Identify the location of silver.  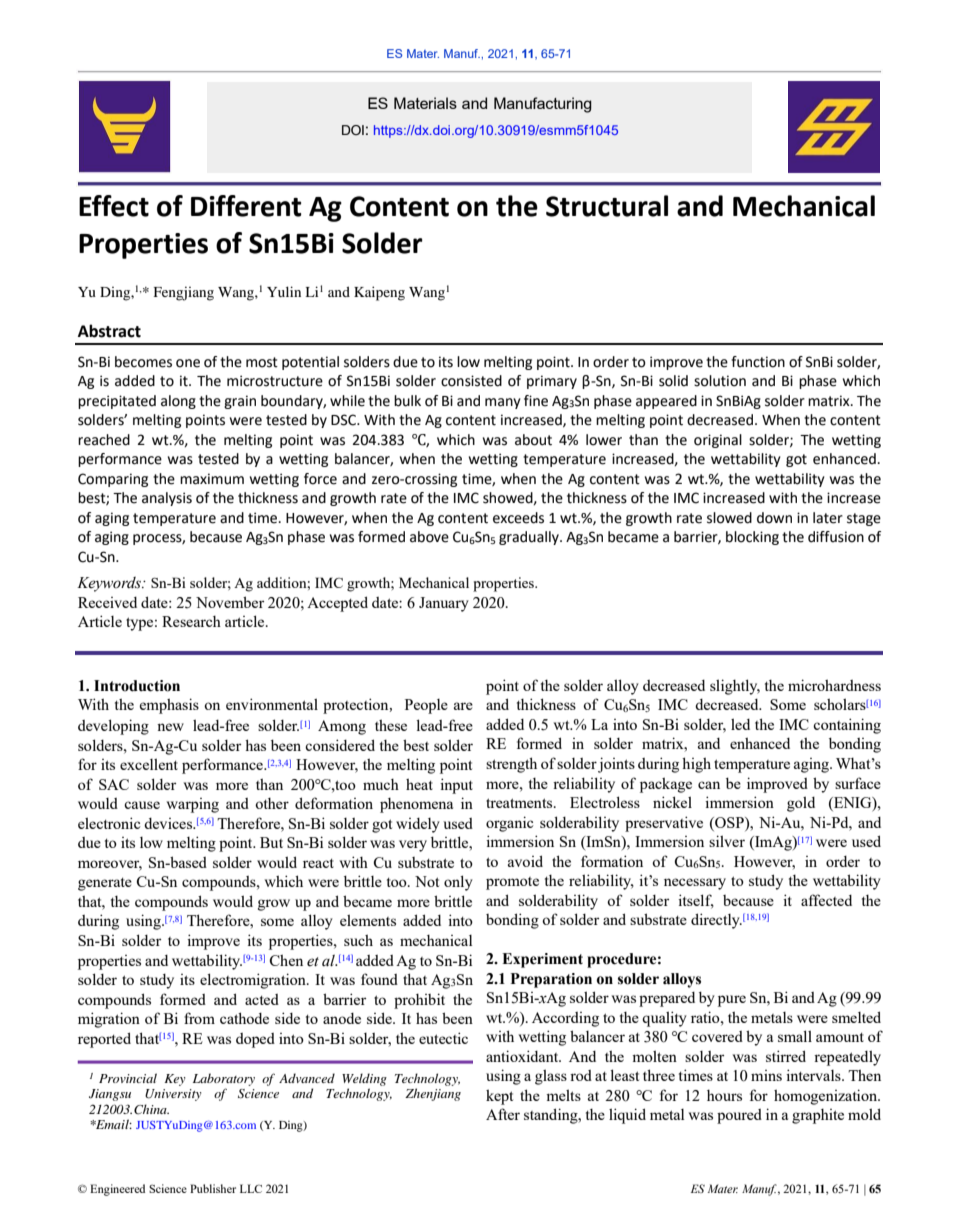
(727, 841).
